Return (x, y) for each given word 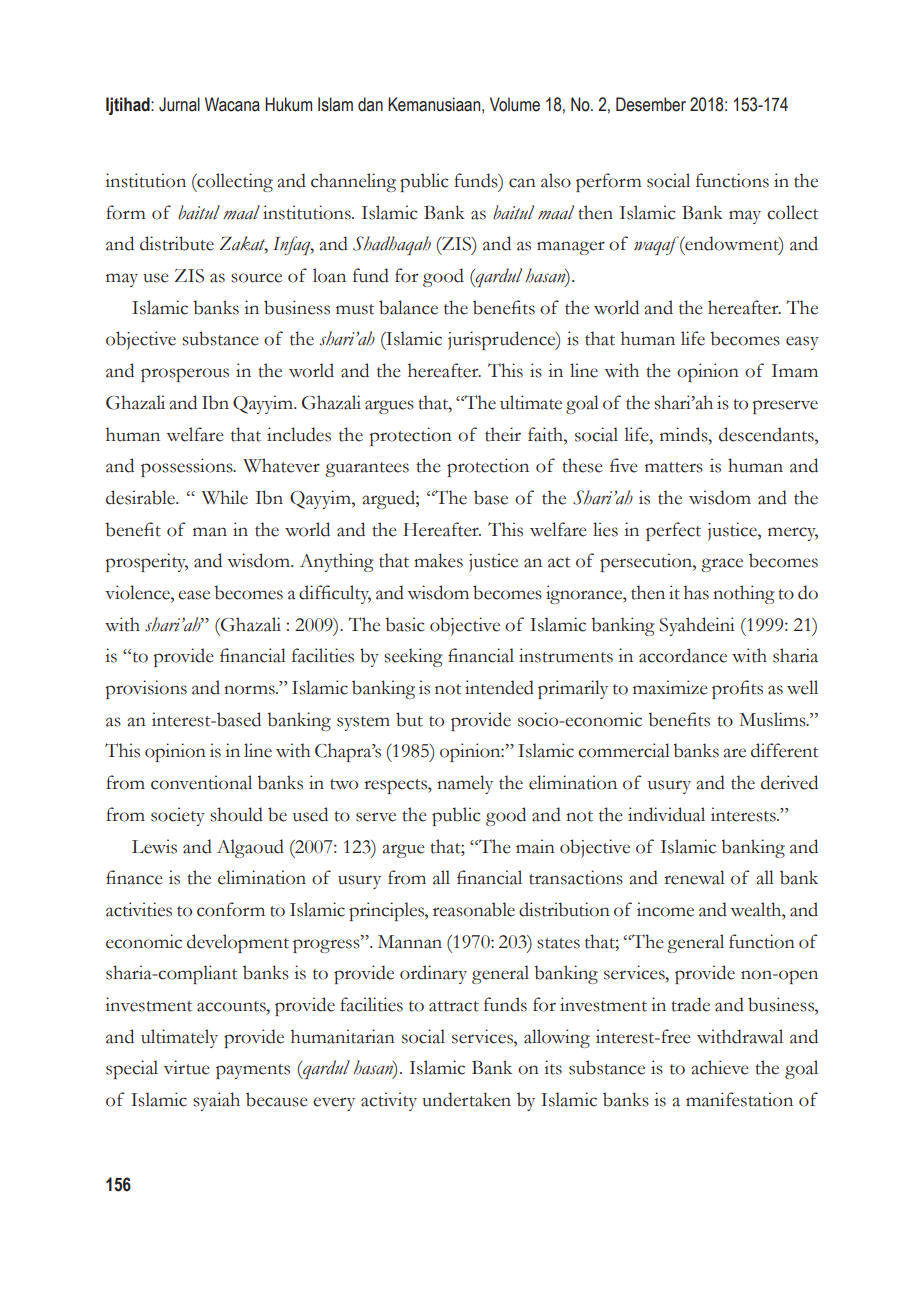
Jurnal (179, 104)
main (535, 846)
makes (438, 560)
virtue (187, 1067)
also (556, 180)
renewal (694, 877)
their (503, 434)
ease (194, 595)
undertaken (466, 1099)
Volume (515, 104)
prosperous (185, 375)
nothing (744, 594)
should (236, 814)
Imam (794, 371)
